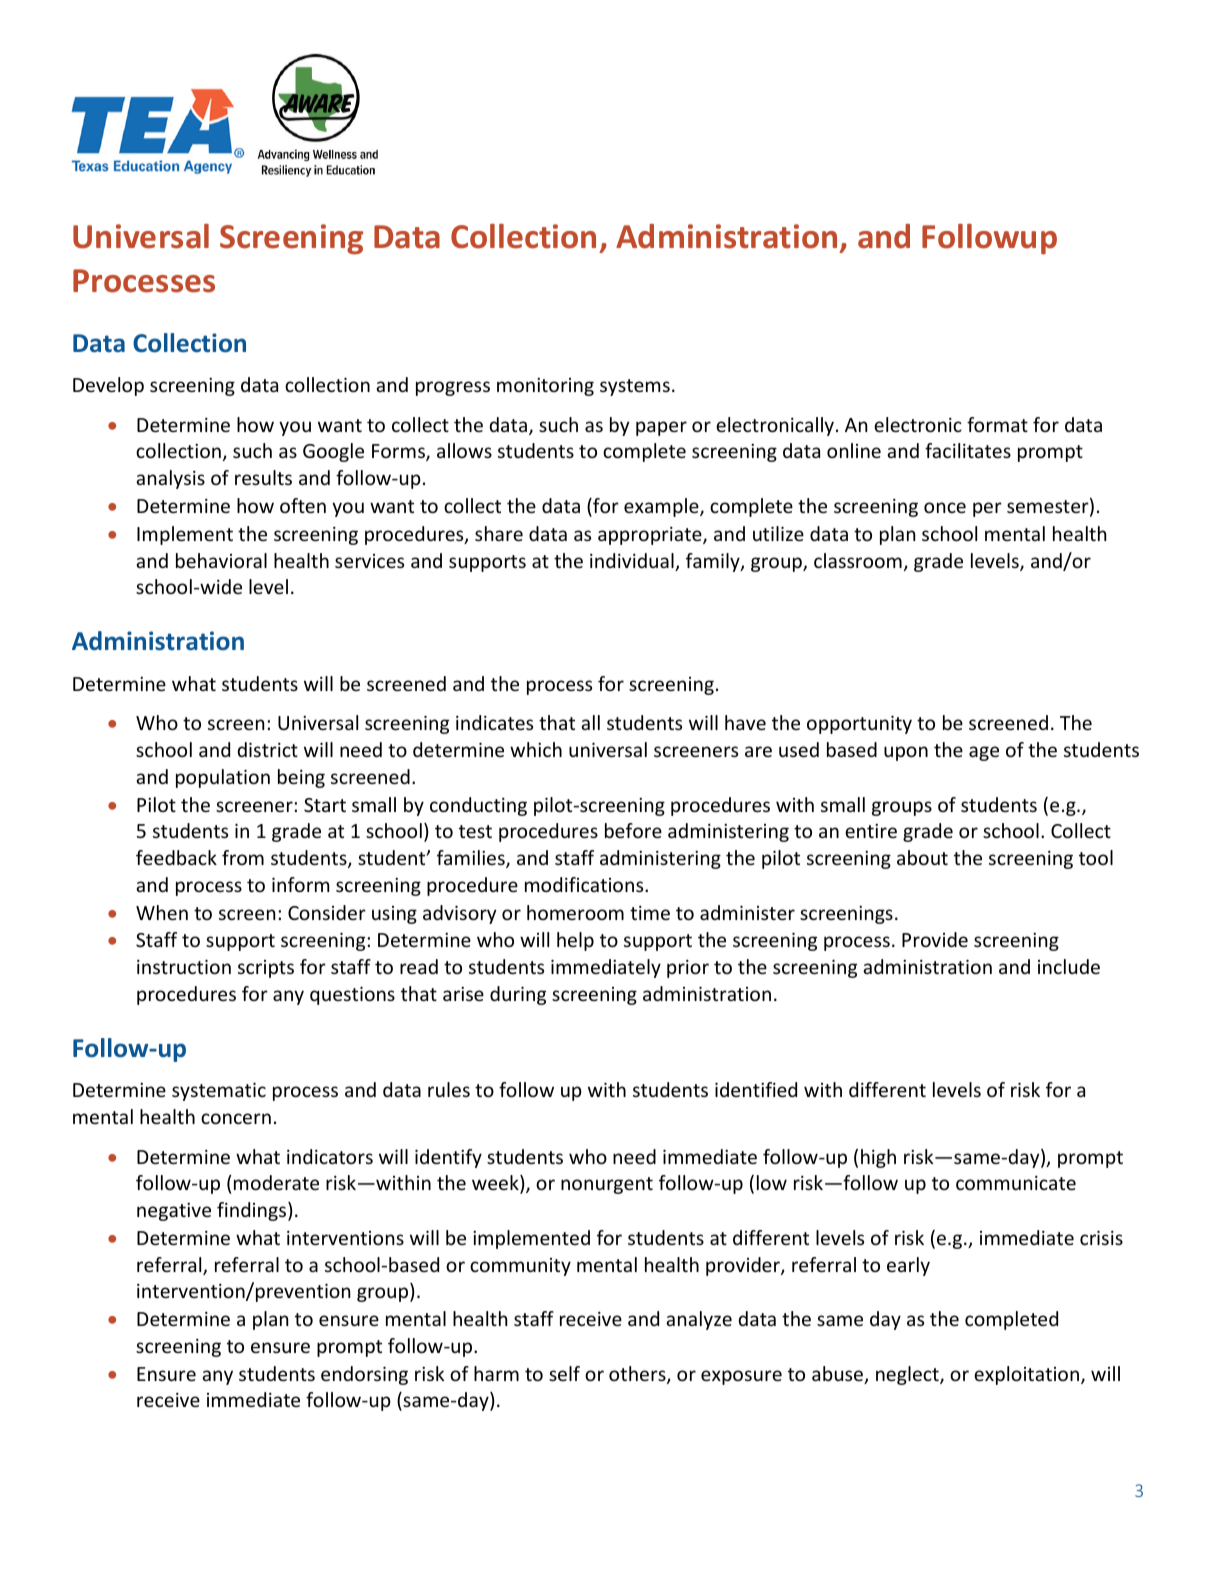 The width and height of the screenshot is (1216, 1574). What do you see at coordinates (997, 424) in the screenshot?
I see `format` at bounding box center [997, 424].
